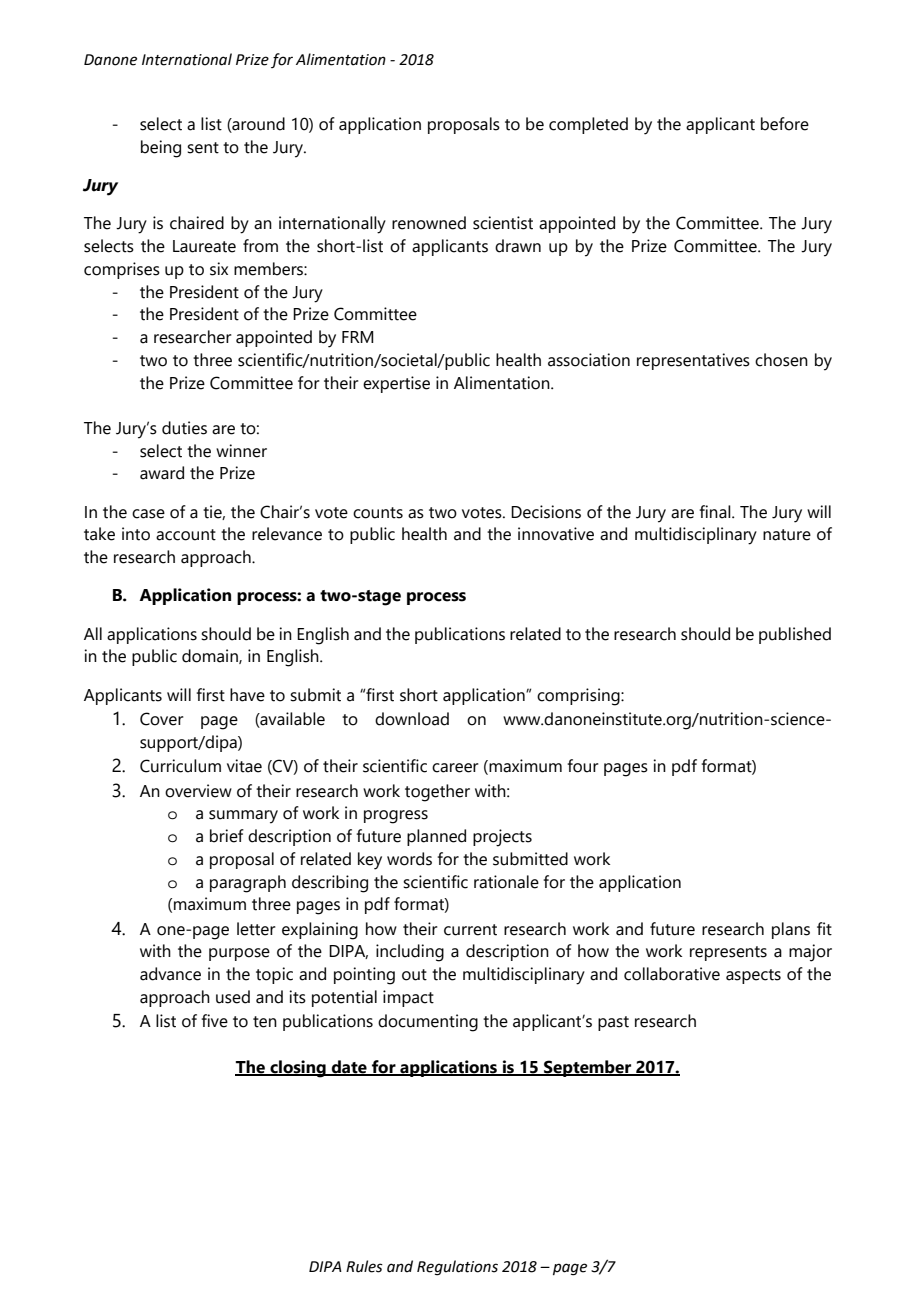  What do you see at coordinates (785, 124) in the image?
I see `before` at bounding box center [785, 124].
